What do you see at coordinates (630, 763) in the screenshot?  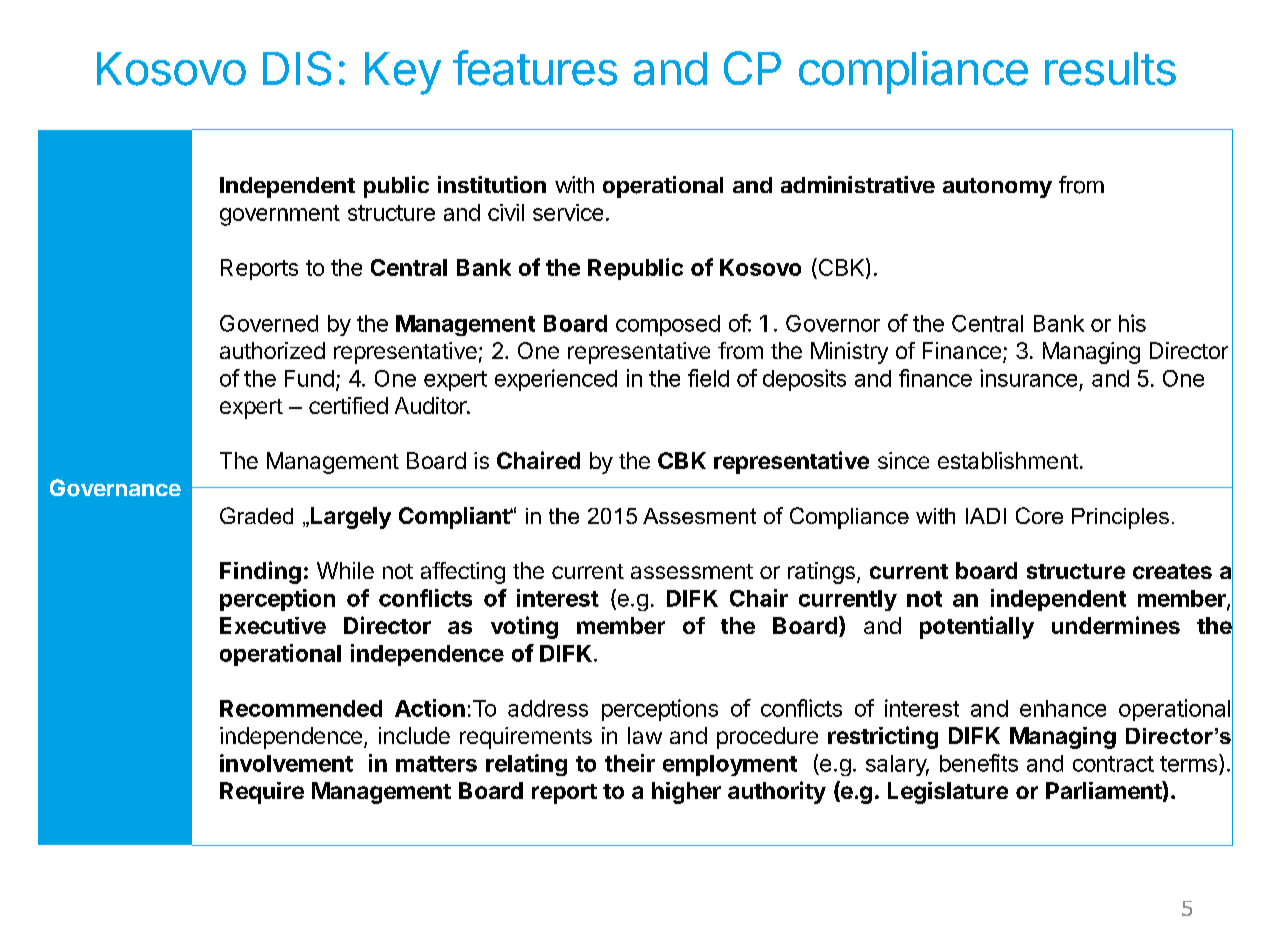 I see `their` at bounding box center [630, 763].
